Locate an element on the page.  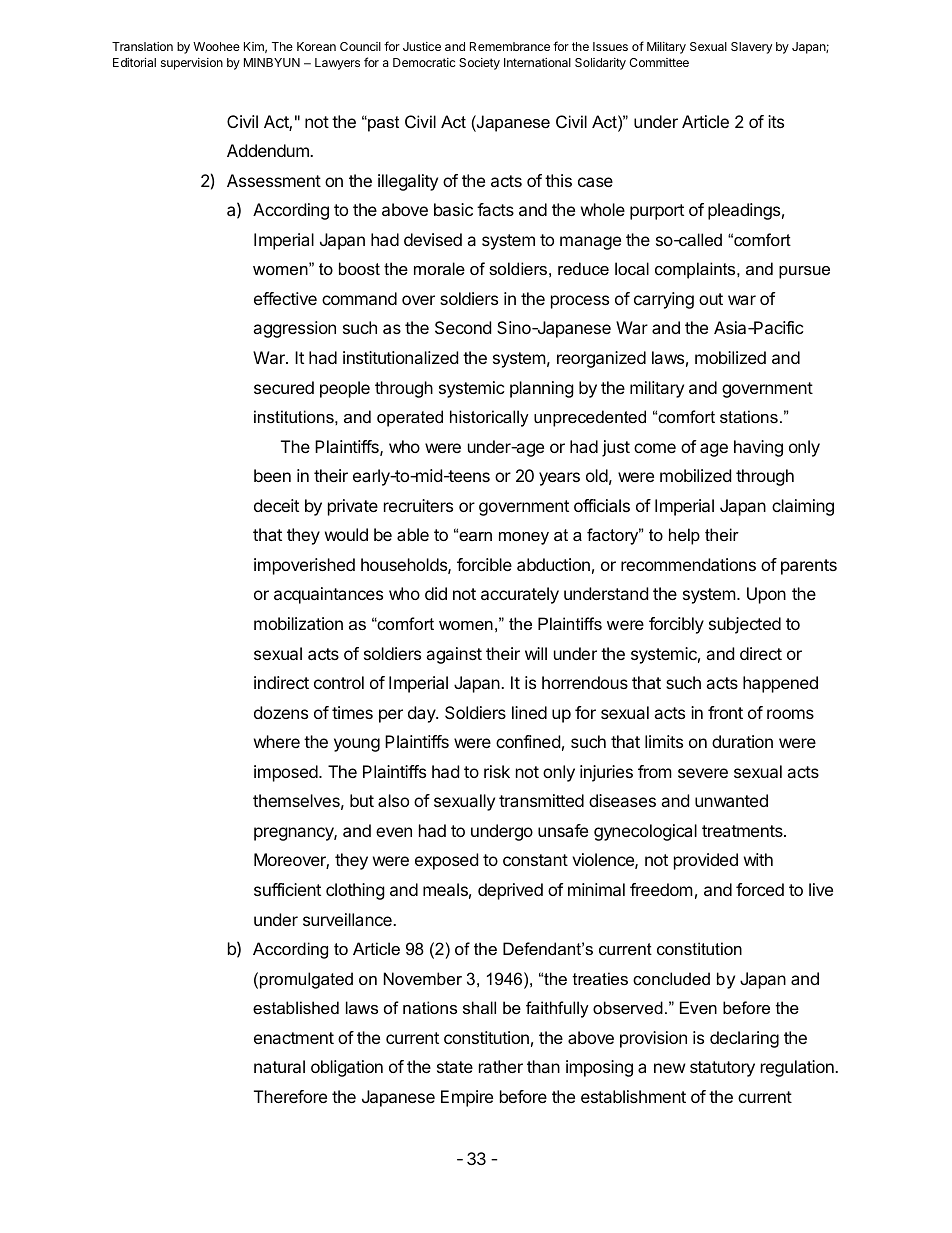
state is located at coordinates (455, 1067).
